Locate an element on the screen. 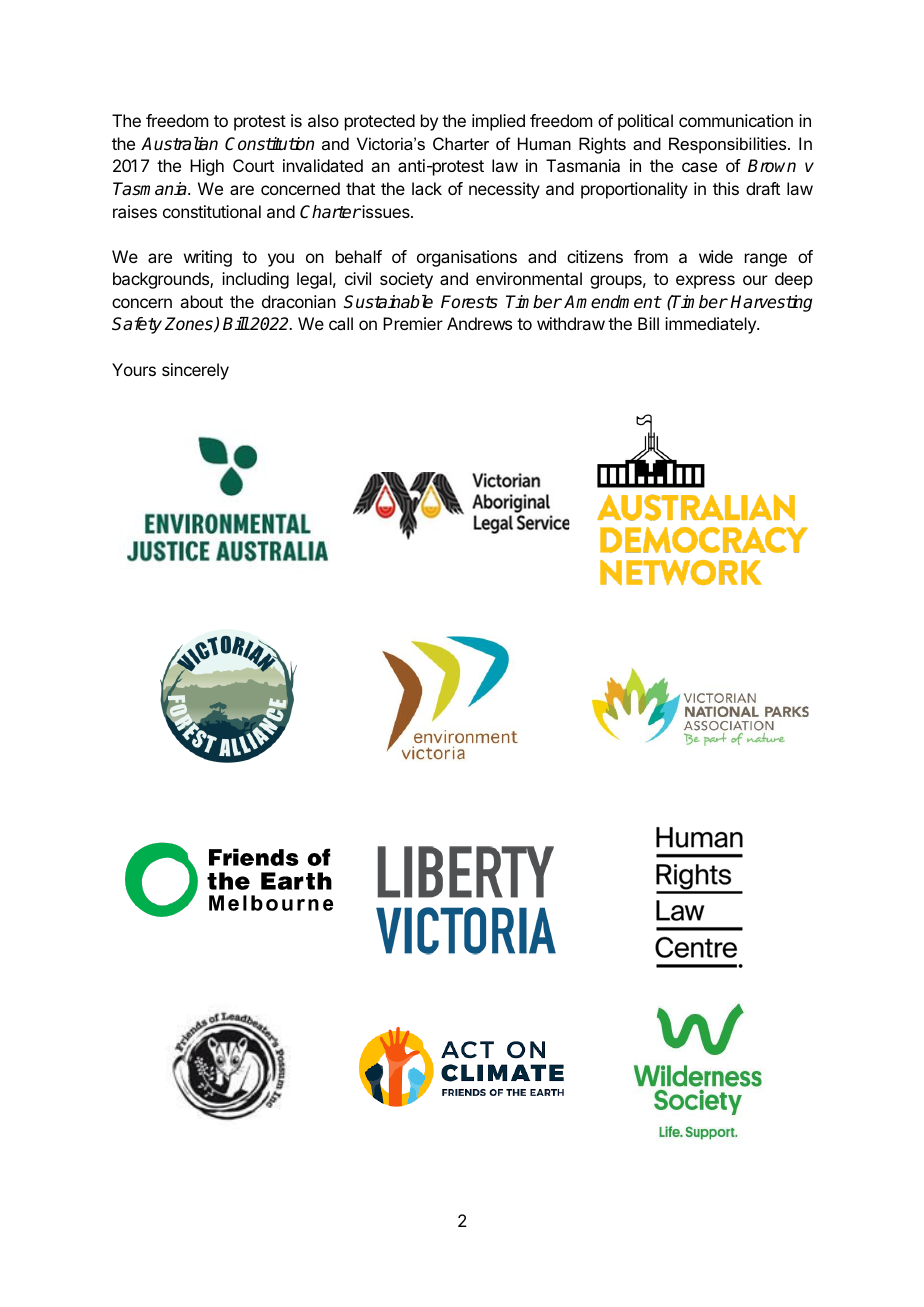 Image resolution: width=924 pixels, height=1307 pixels. sincerely is located at coordinates (195, 371).
